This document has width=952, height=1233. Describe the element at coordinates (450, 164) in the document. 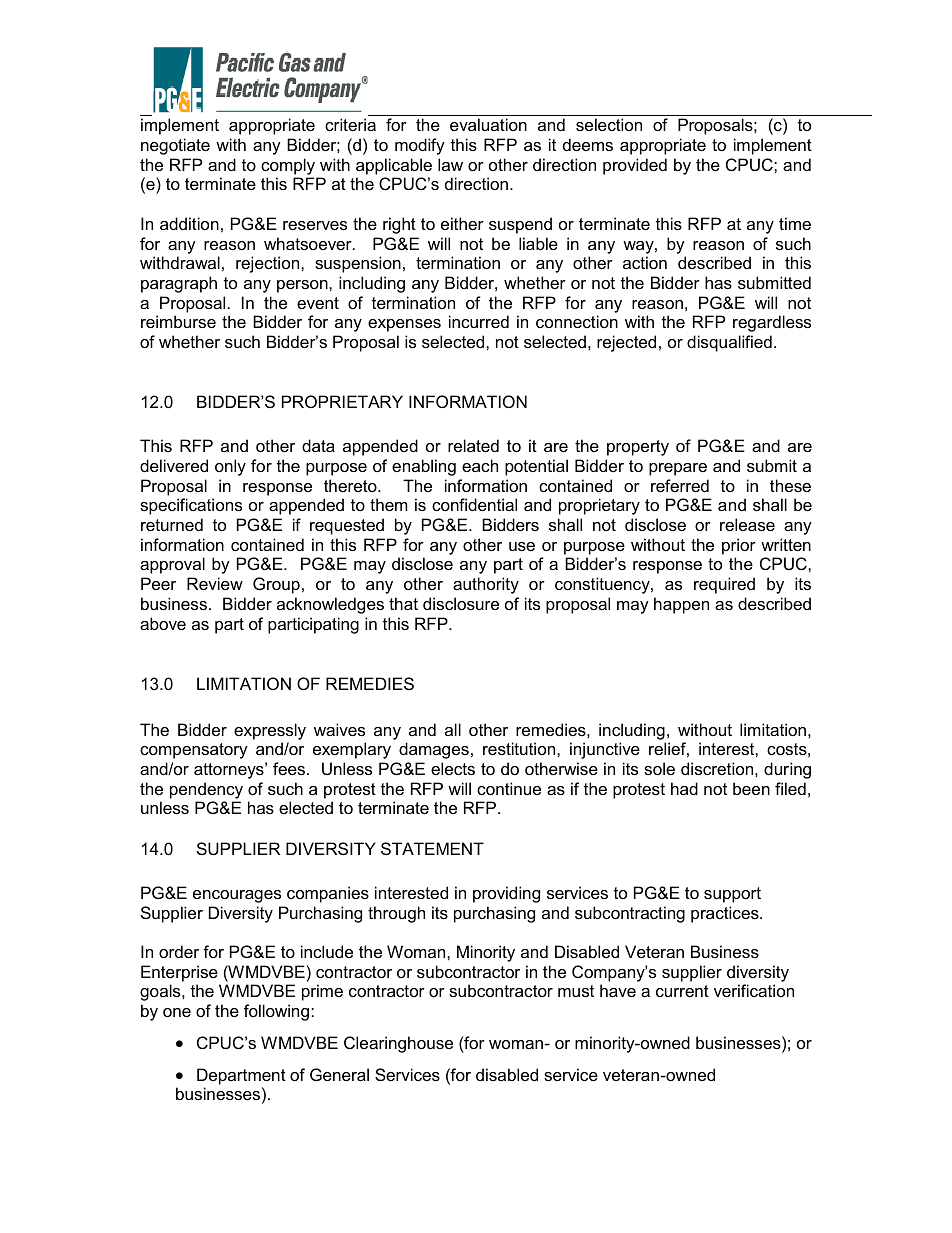

I see `law` at that location.
